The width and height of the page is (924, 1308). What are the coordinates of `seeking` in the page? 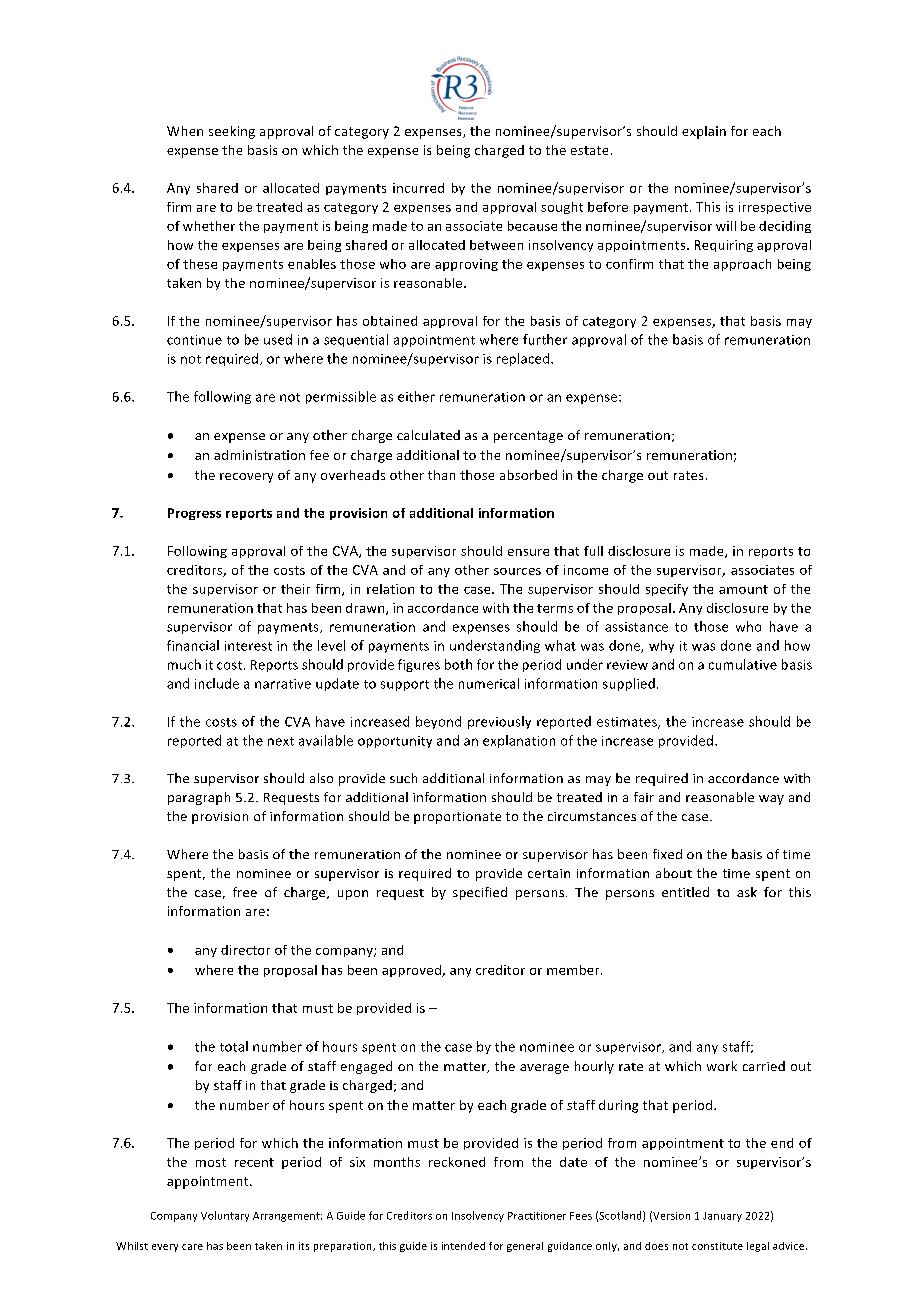 It's located at (232, 132).
